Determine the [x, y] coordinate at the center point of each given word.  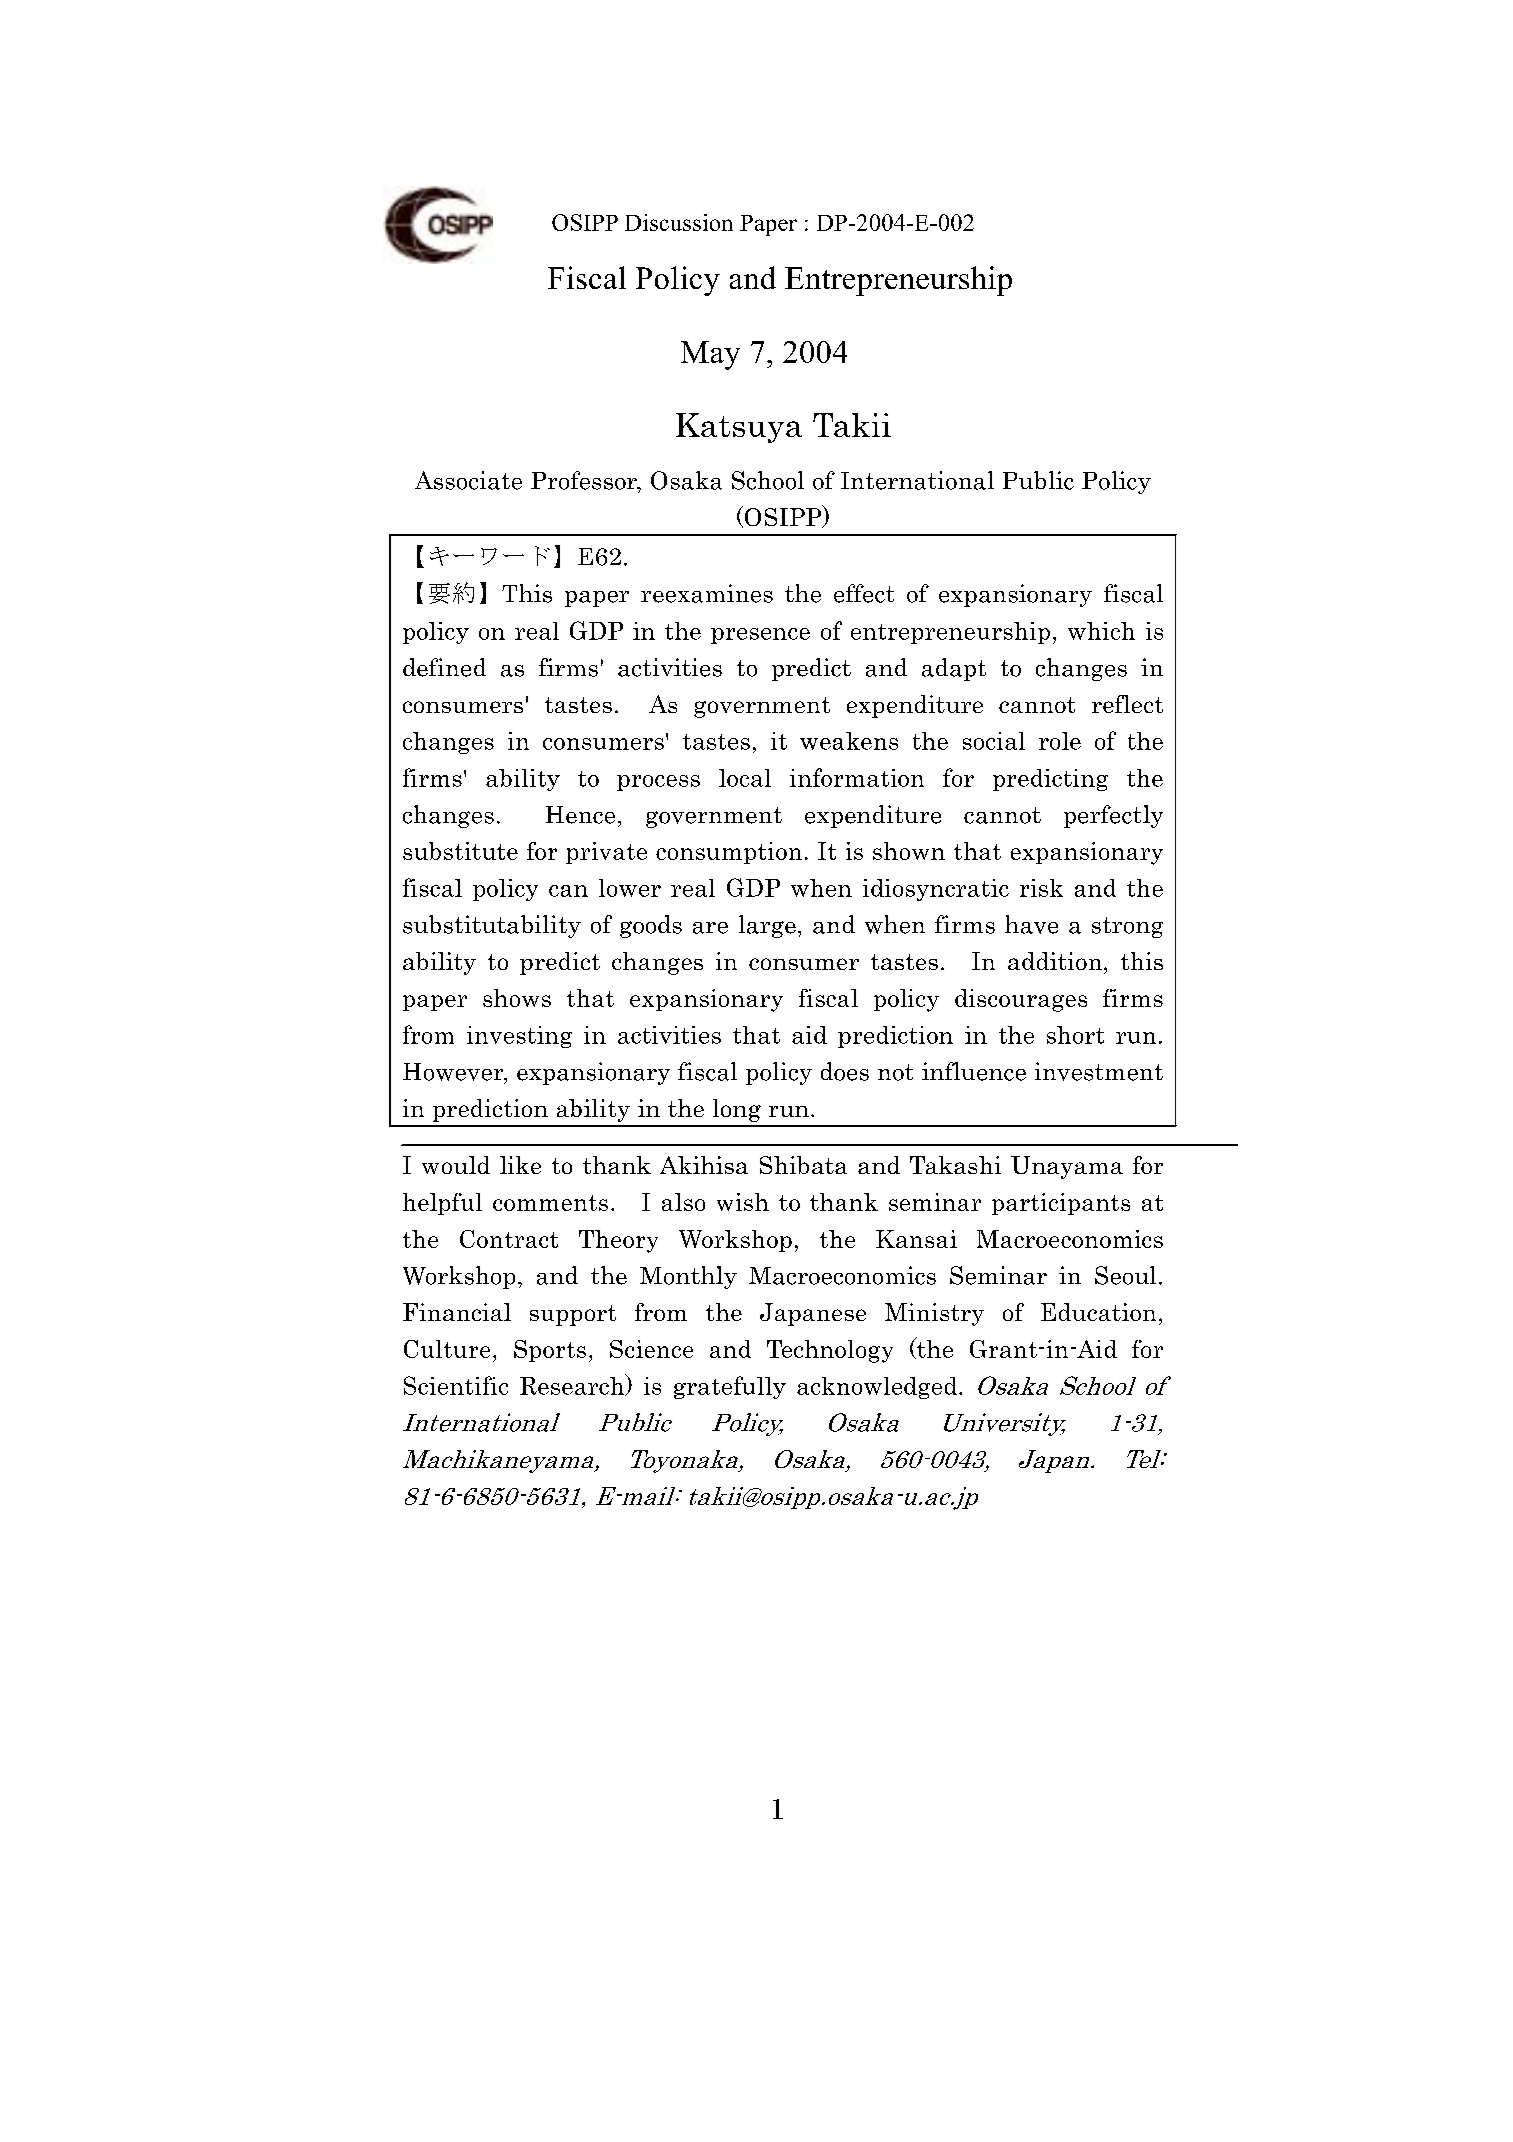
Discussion [679, 222]
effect [864, 593]
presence [760, 636]
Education [1098, 1312]
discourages [1021, 1000]
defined [444, 667]
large [767, 926]
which [1101, 631]
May [710, 355]
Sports [550, 1351]
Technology [830, 1351]
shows [517, 998]
